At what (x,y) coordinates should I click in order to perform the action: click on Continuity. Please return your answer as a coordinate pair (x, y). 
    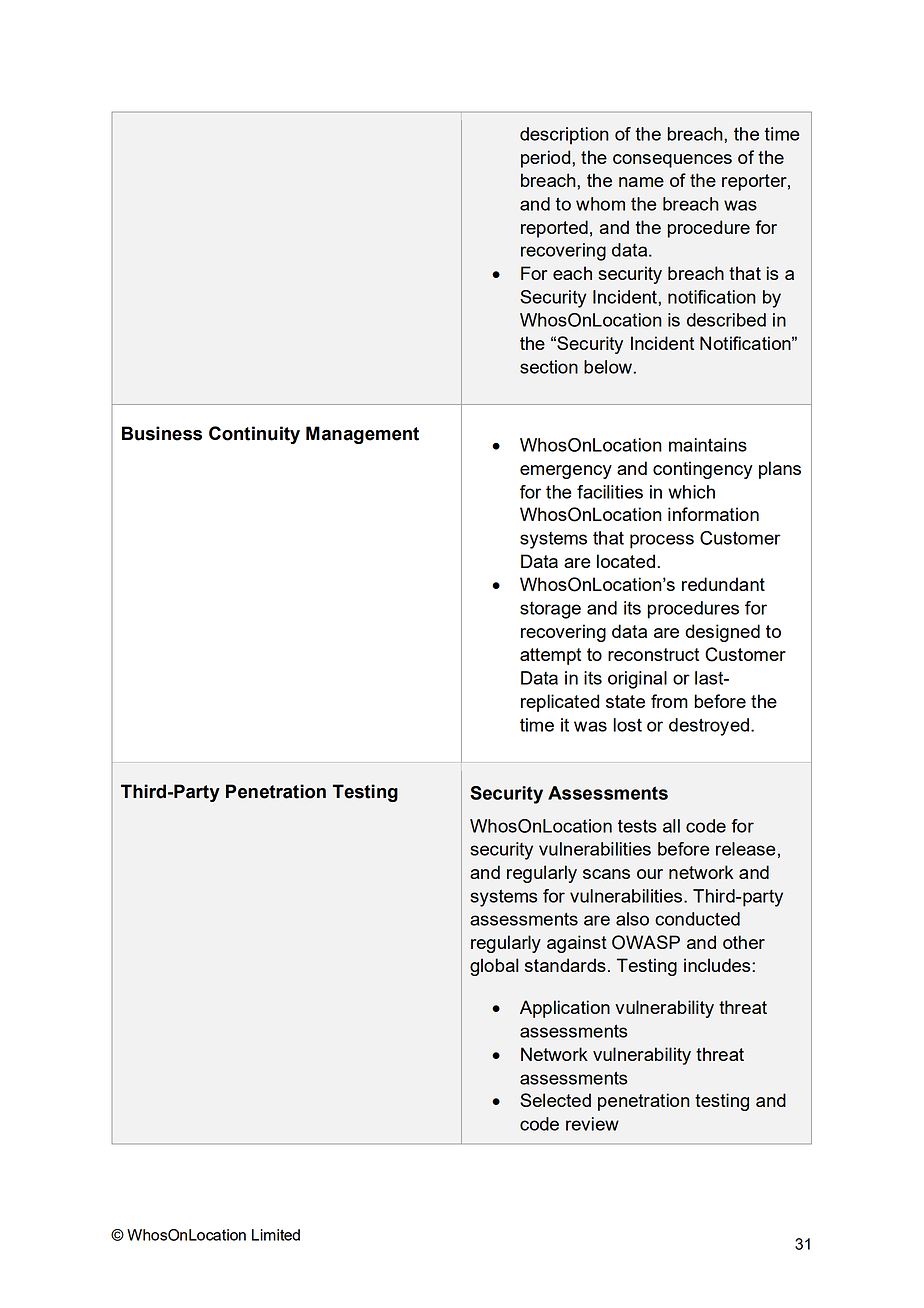
    Looking at the image, I should click on (254, 435).
